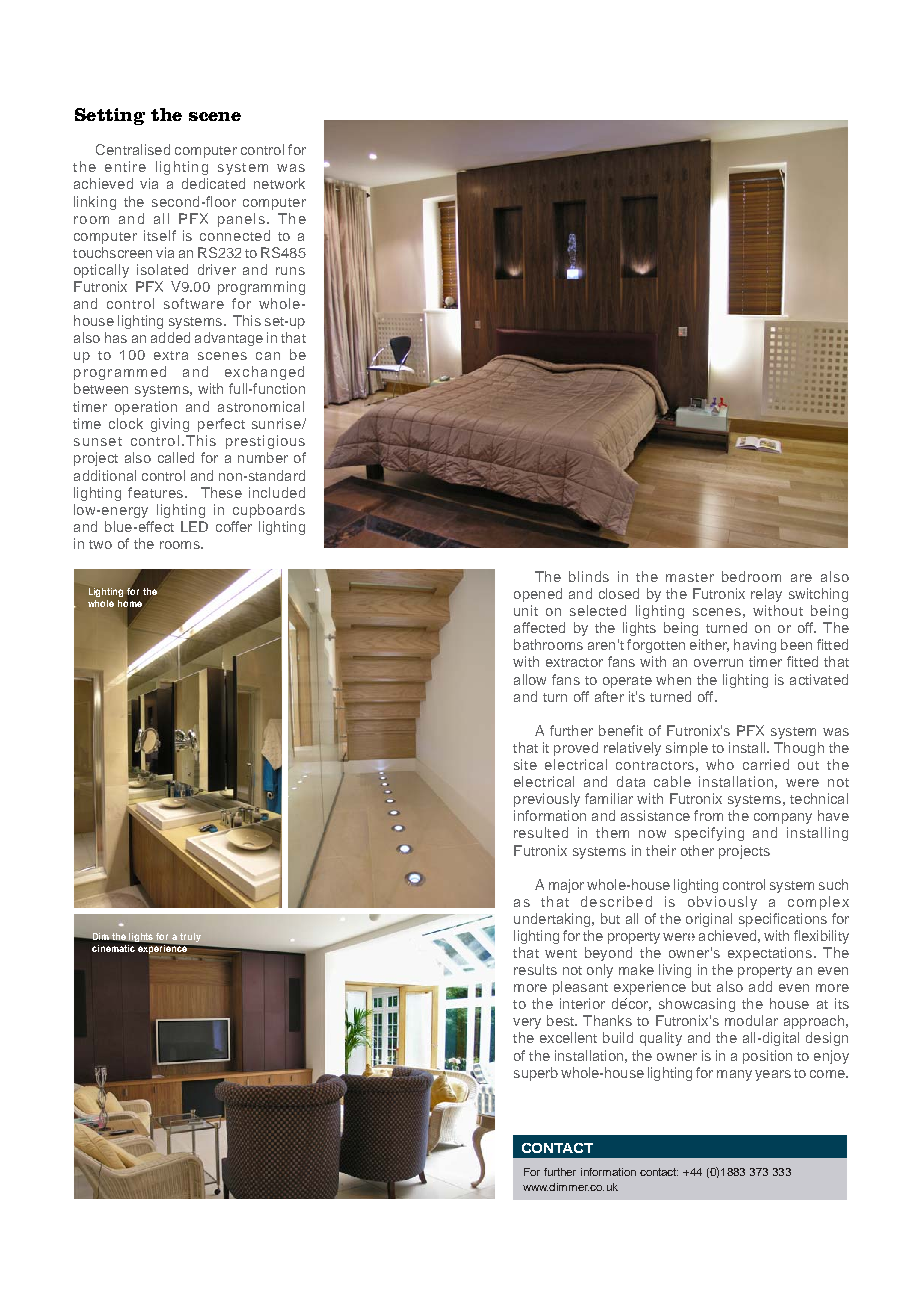 Image resolution: width=924 pixels, height=1308 pixels. What do you see at coordinates (541, 832) in the document?
I see `resulted` at bounding box center [541, 832].
